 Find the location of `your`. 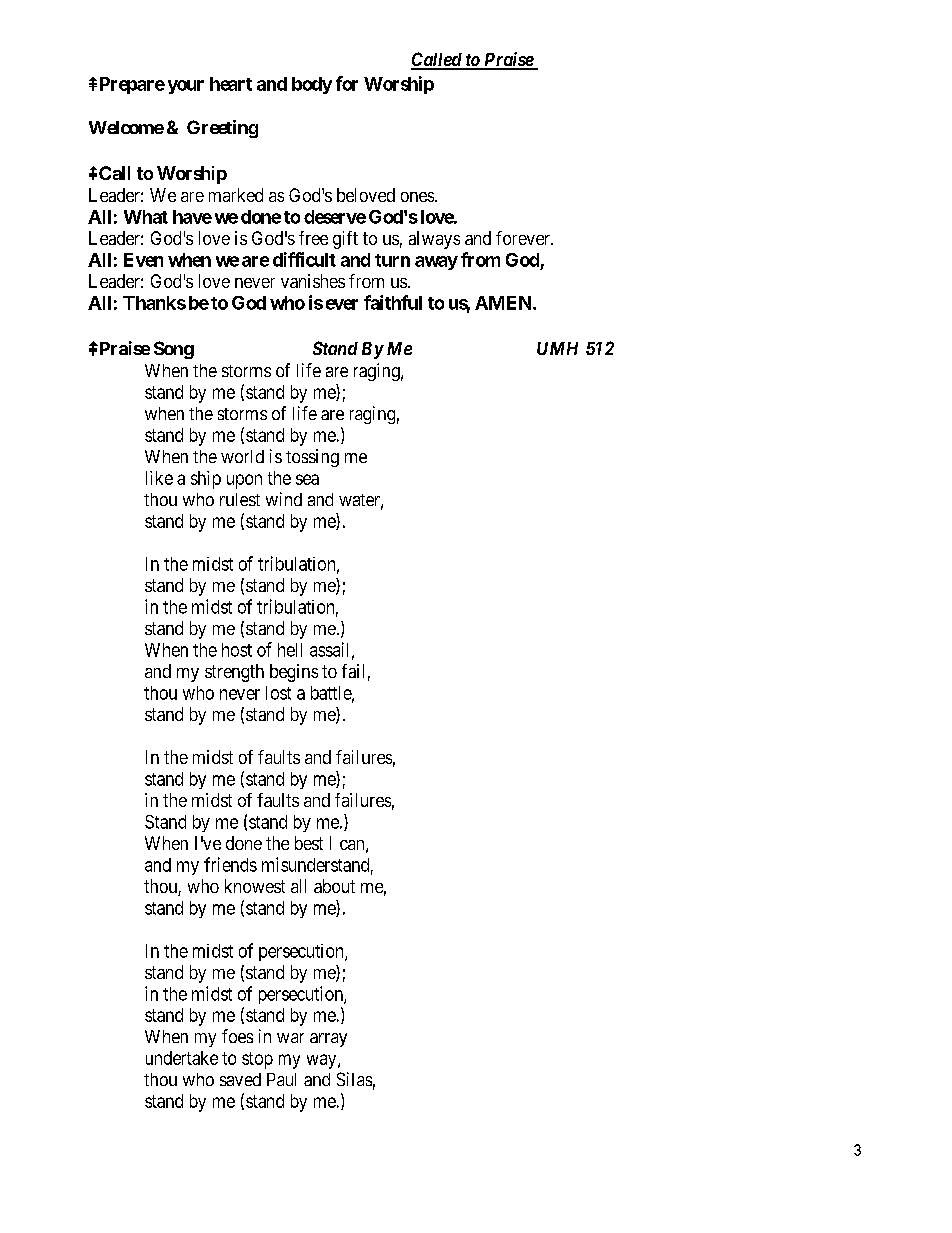

your is located at coordinates (186, 87).
